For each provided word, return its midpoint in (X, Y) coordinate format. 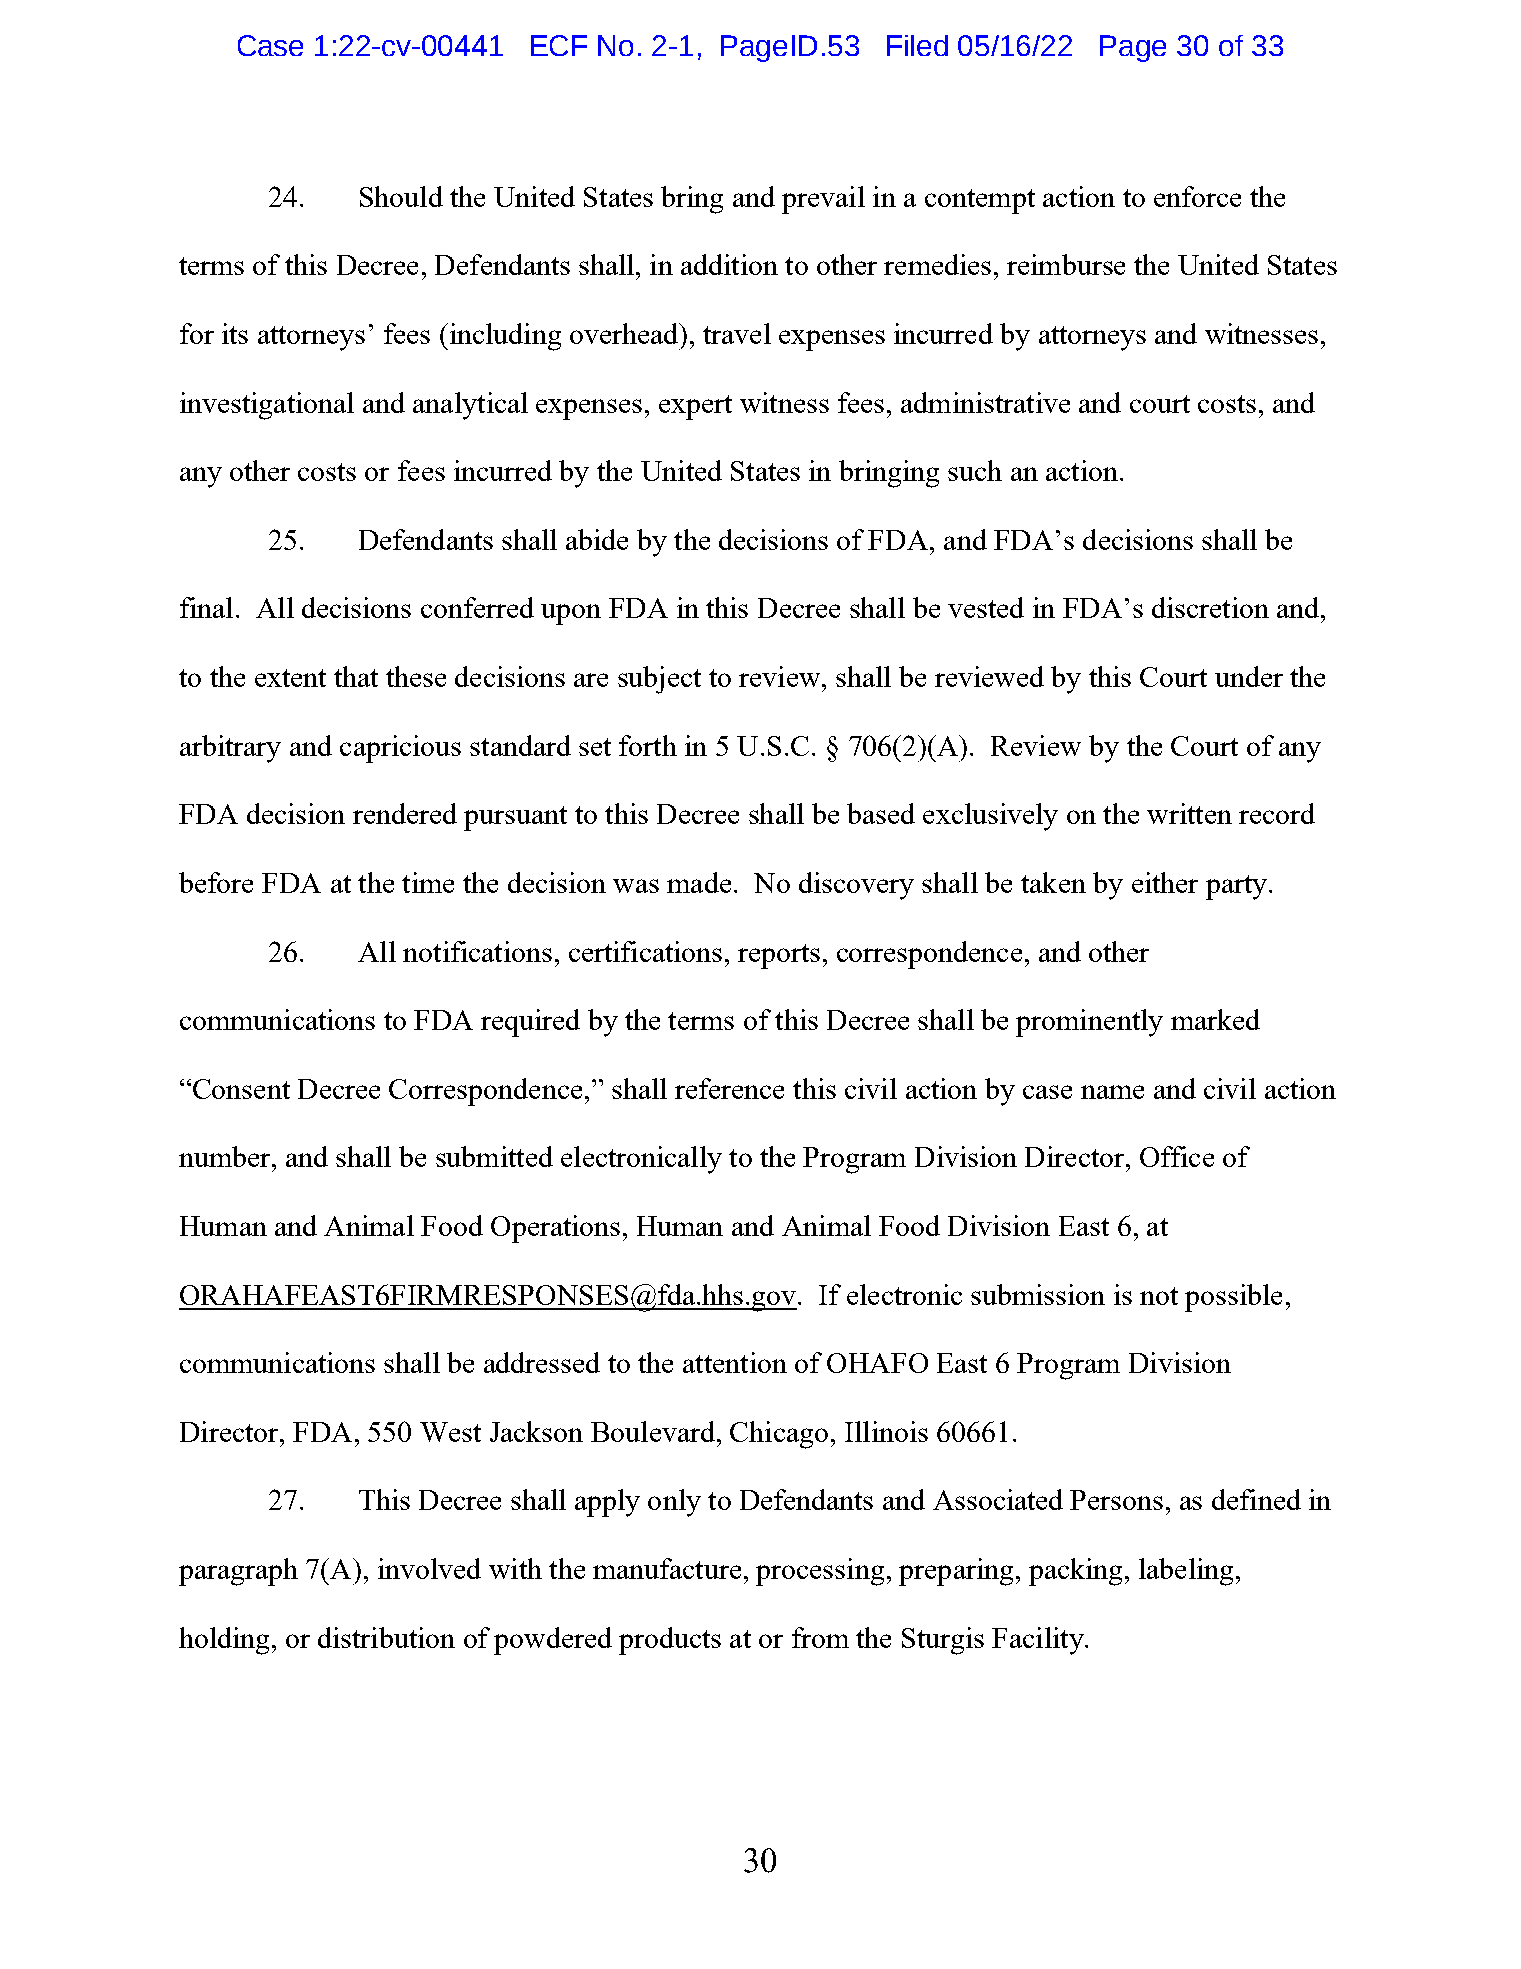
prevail (823, 200)
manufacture (667, 1568)
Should (401, 196)
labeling (1186, 1572)
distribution (386, 1637)
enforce (1197, 196)
